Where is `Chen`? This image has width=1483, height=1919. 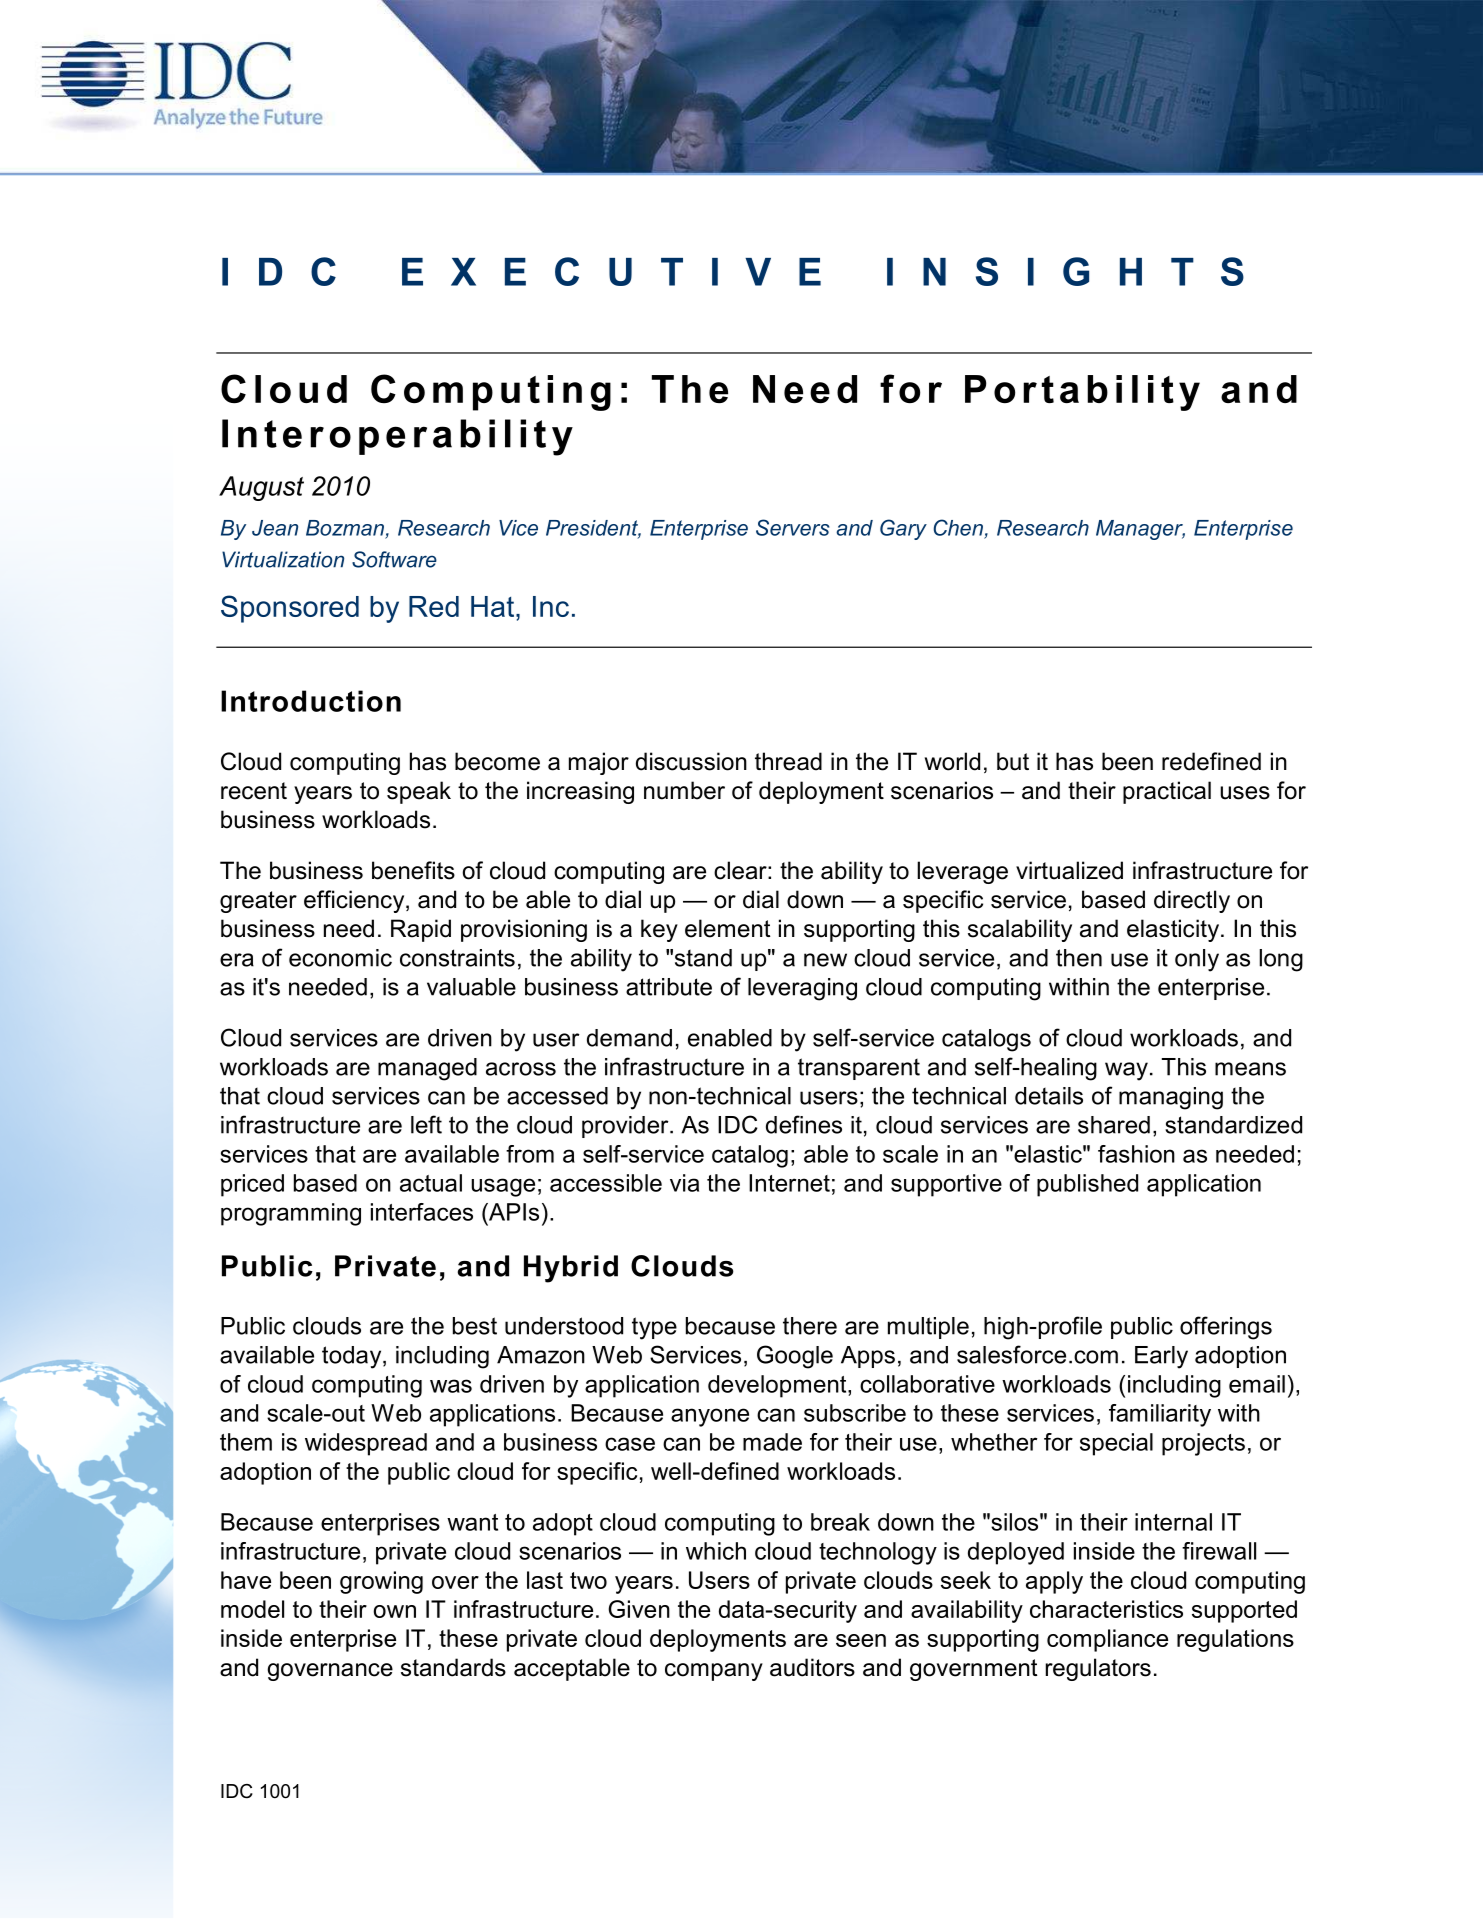 Chen is located at coordinates (958, 527).
